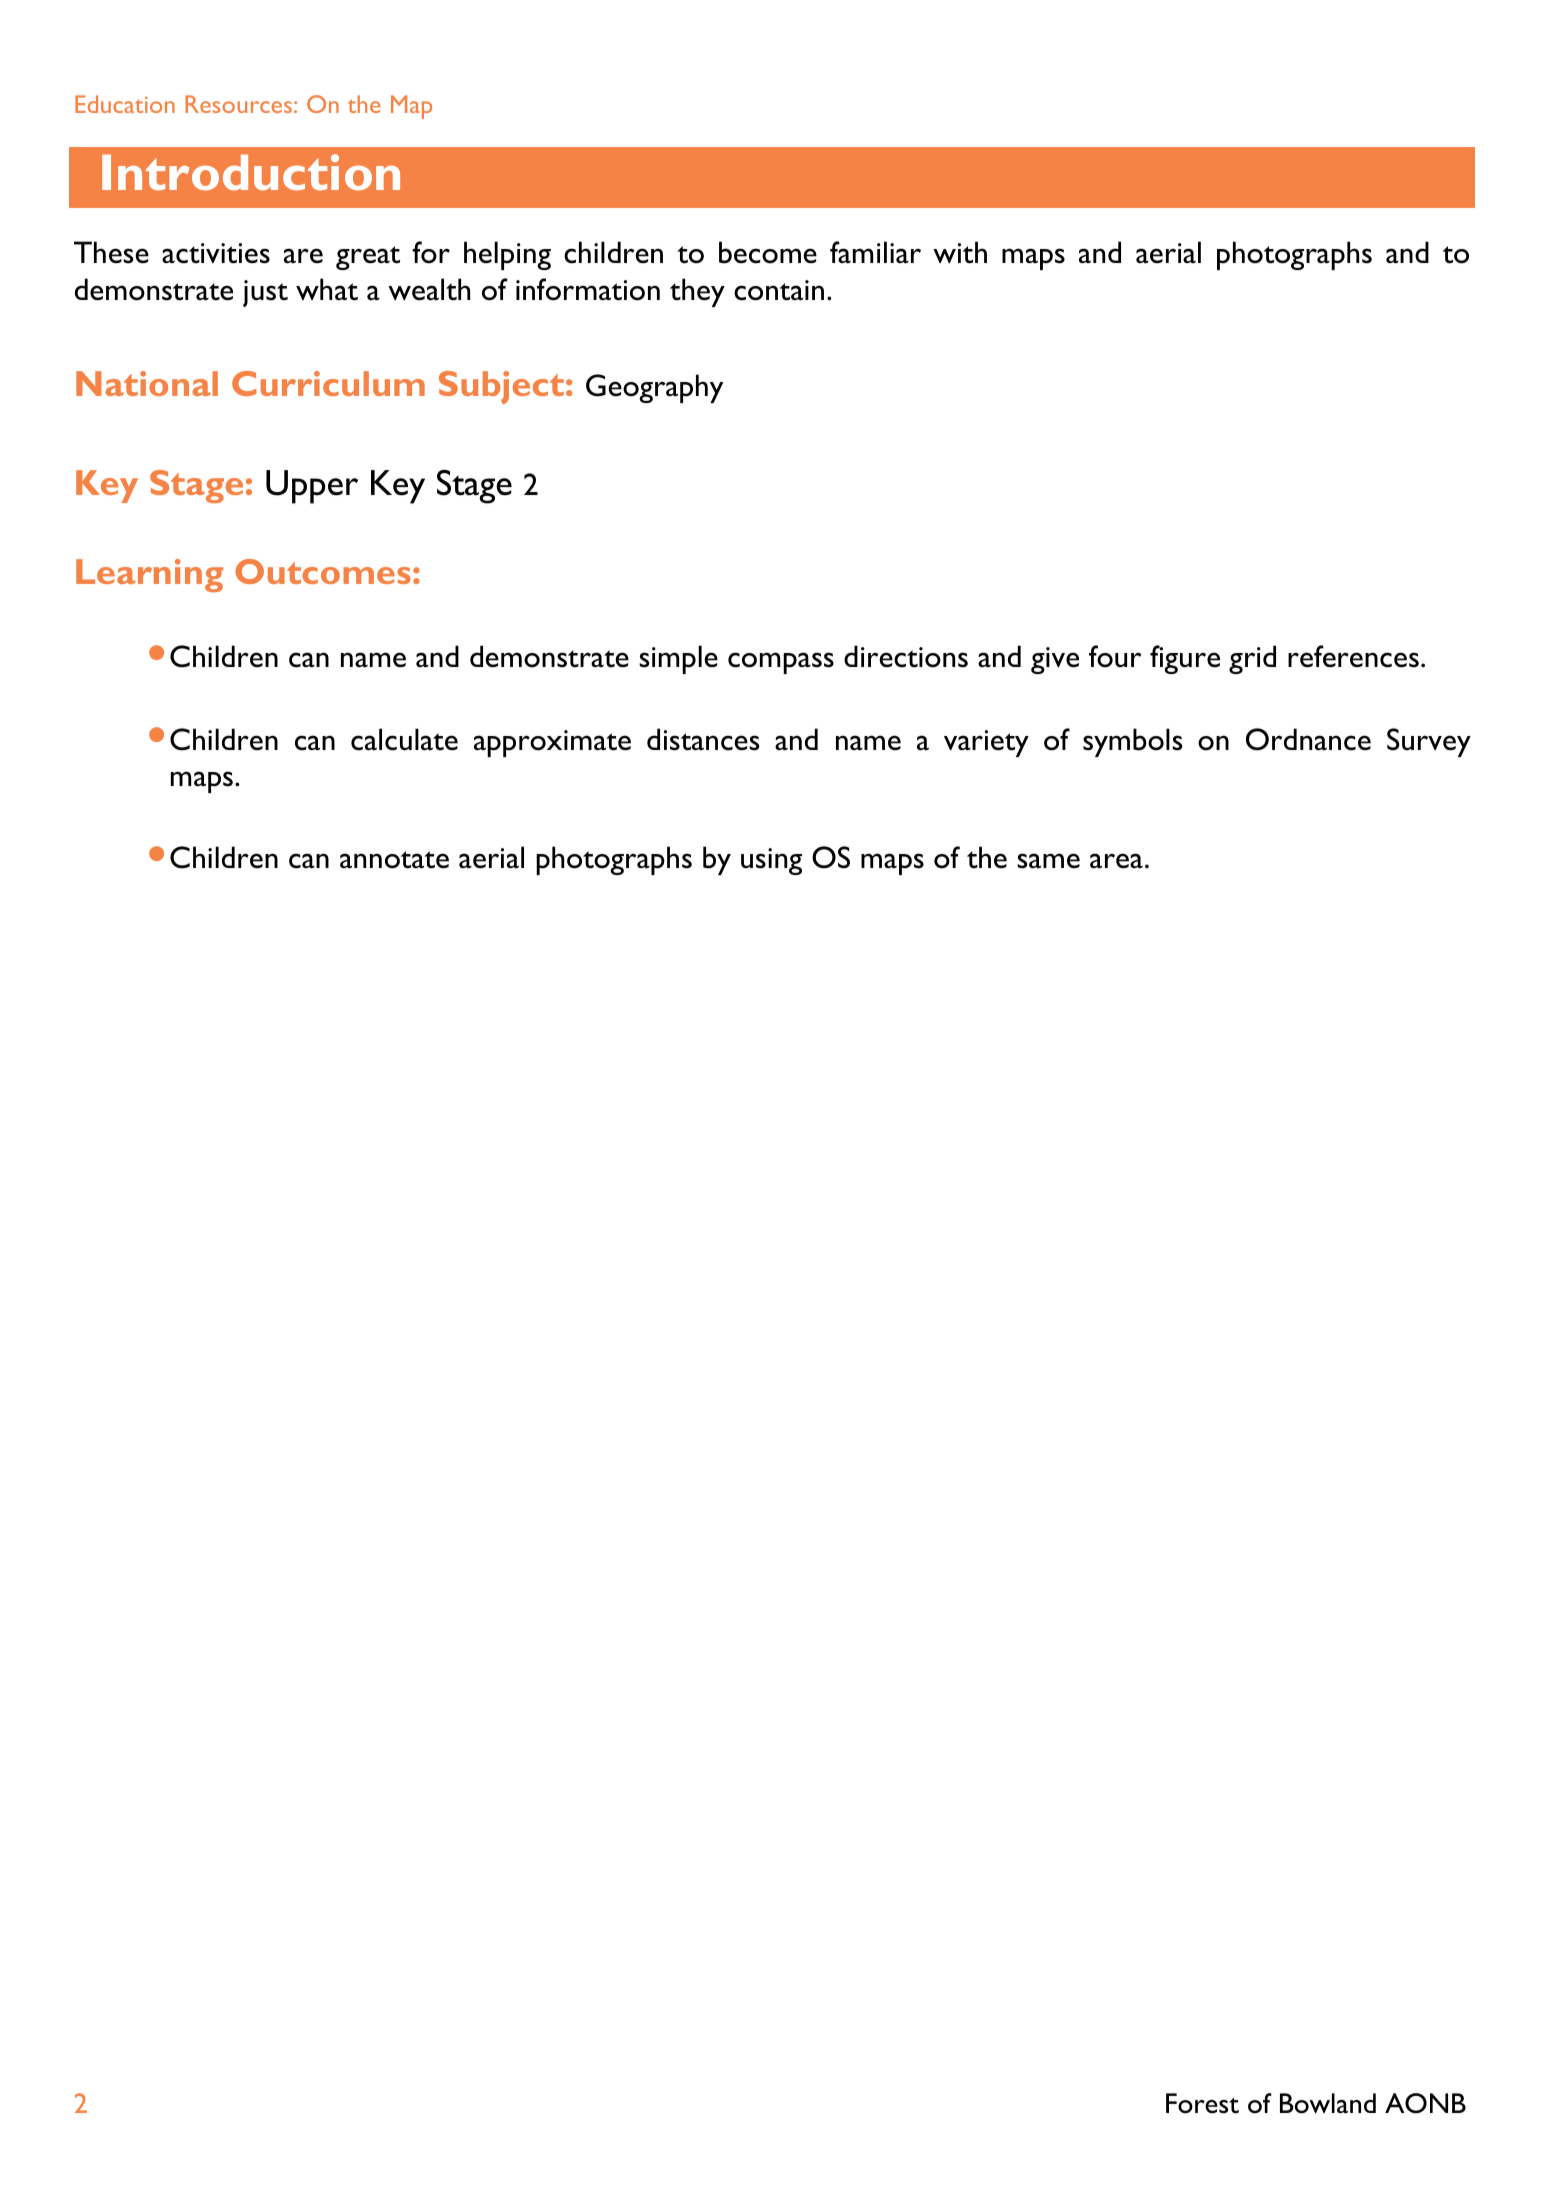 This screenshot has width=1545, height=2186. I want to click on become, so click(768, 252).
